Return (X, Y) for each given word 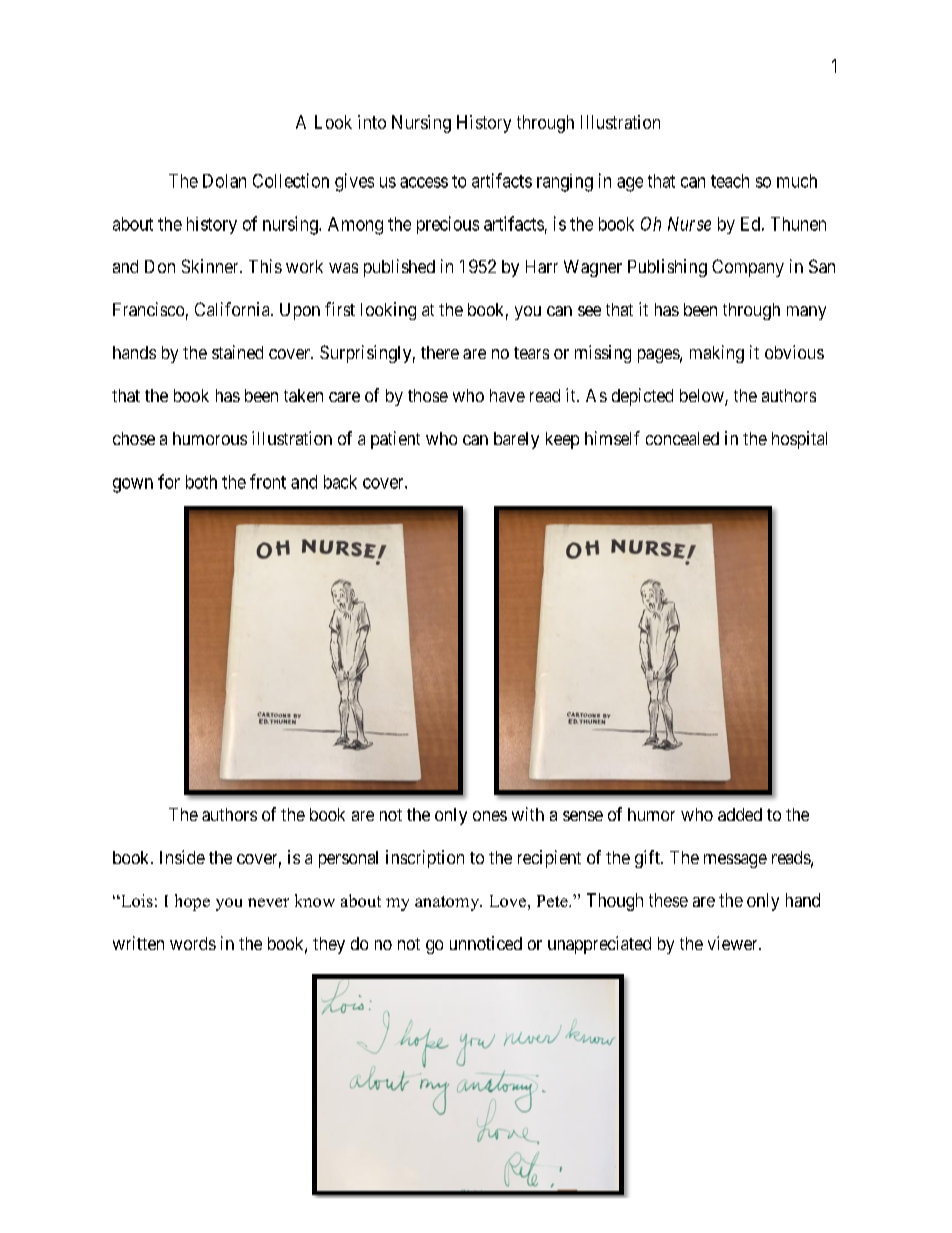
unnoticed (486, 943)
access (424, 182)
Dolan (224, 181)
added (740, 814)
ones (490, 816)
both (201, 482)
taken (303, 395)
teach (730, 181)
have (507, 395)
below (703, 397)
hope (192, 902)
